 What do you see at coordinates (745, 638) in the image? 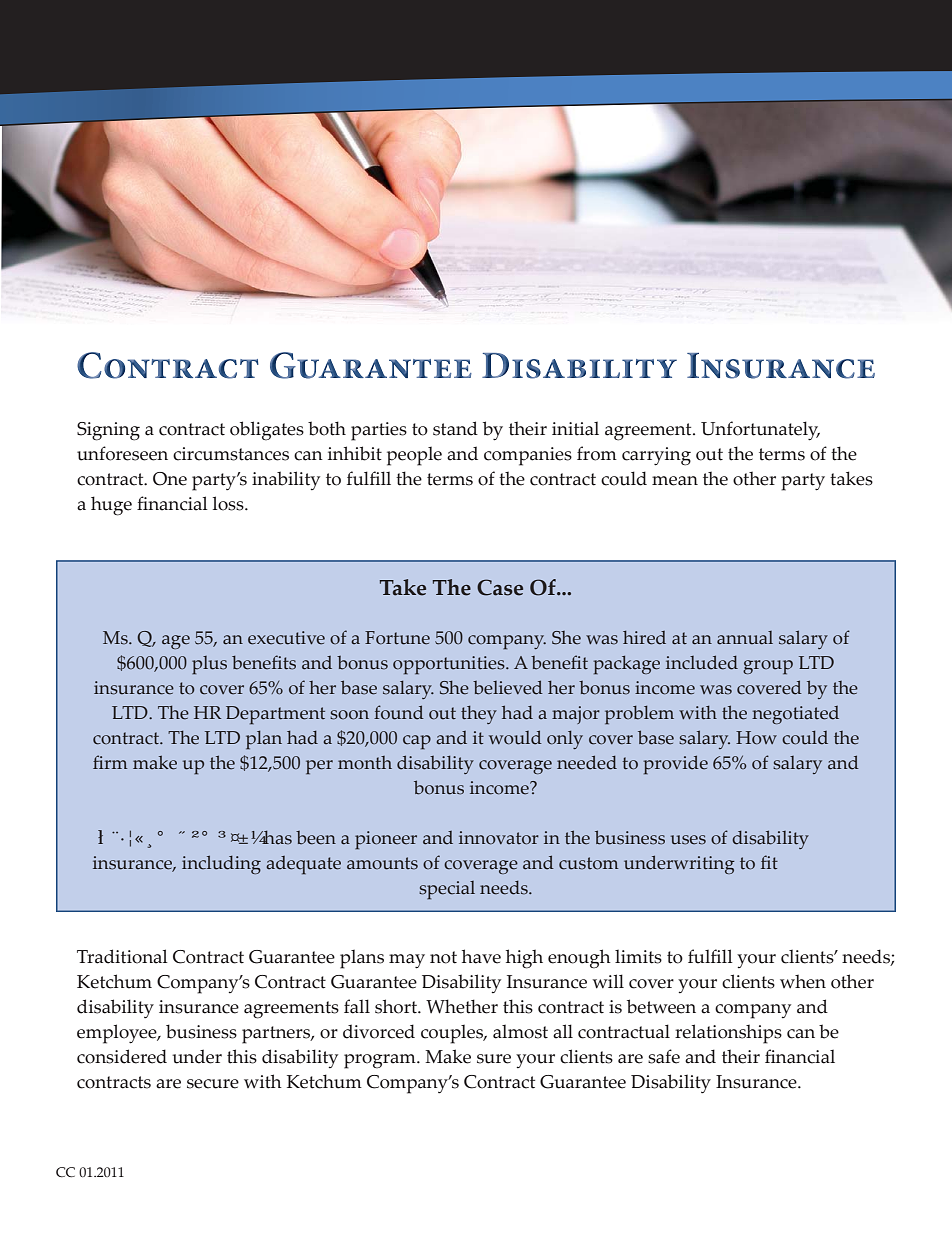
I see `annual` at bounding box center [745, 638].
